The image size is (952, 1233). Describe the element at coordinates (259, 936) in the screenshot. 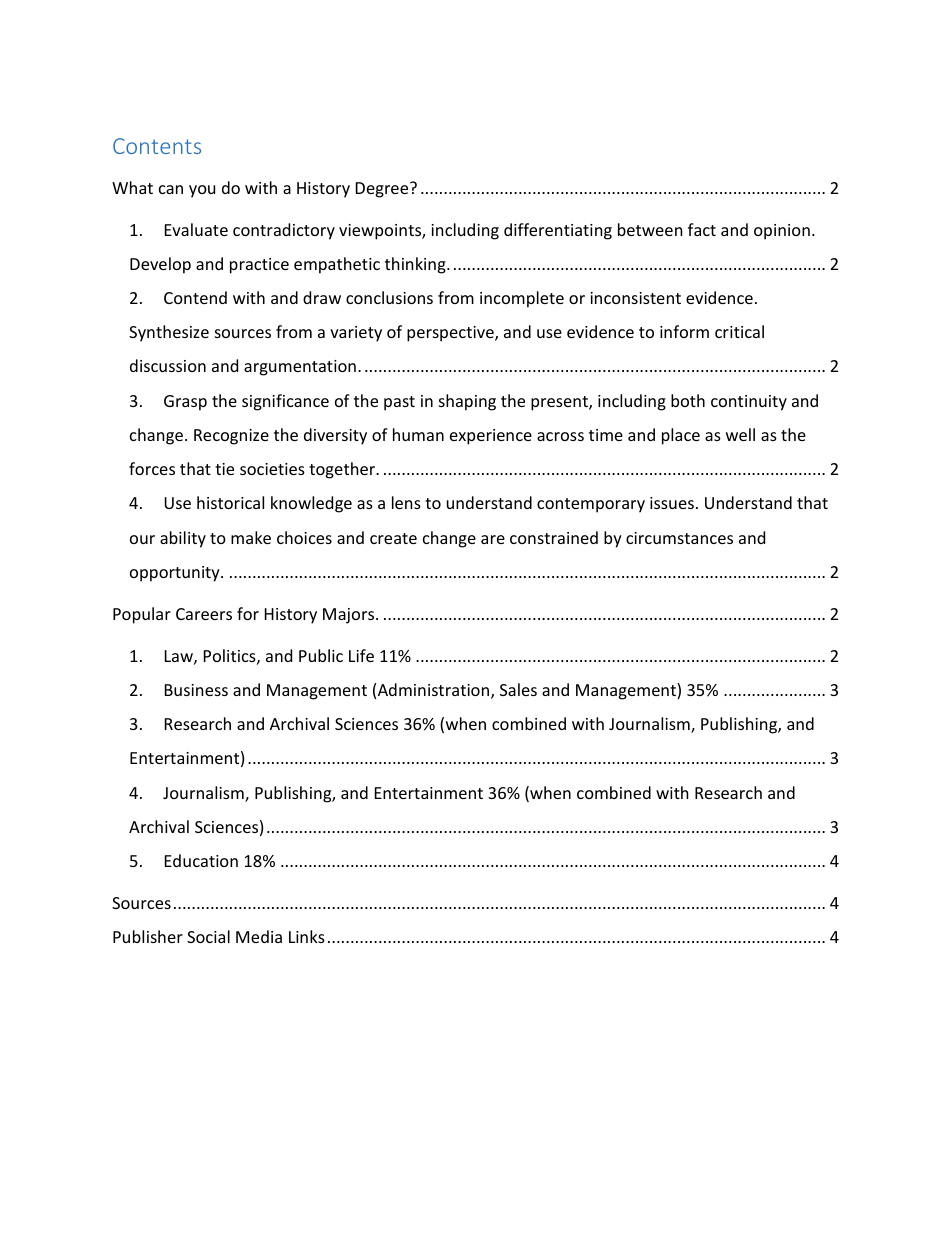

I see `Media` at that location.
